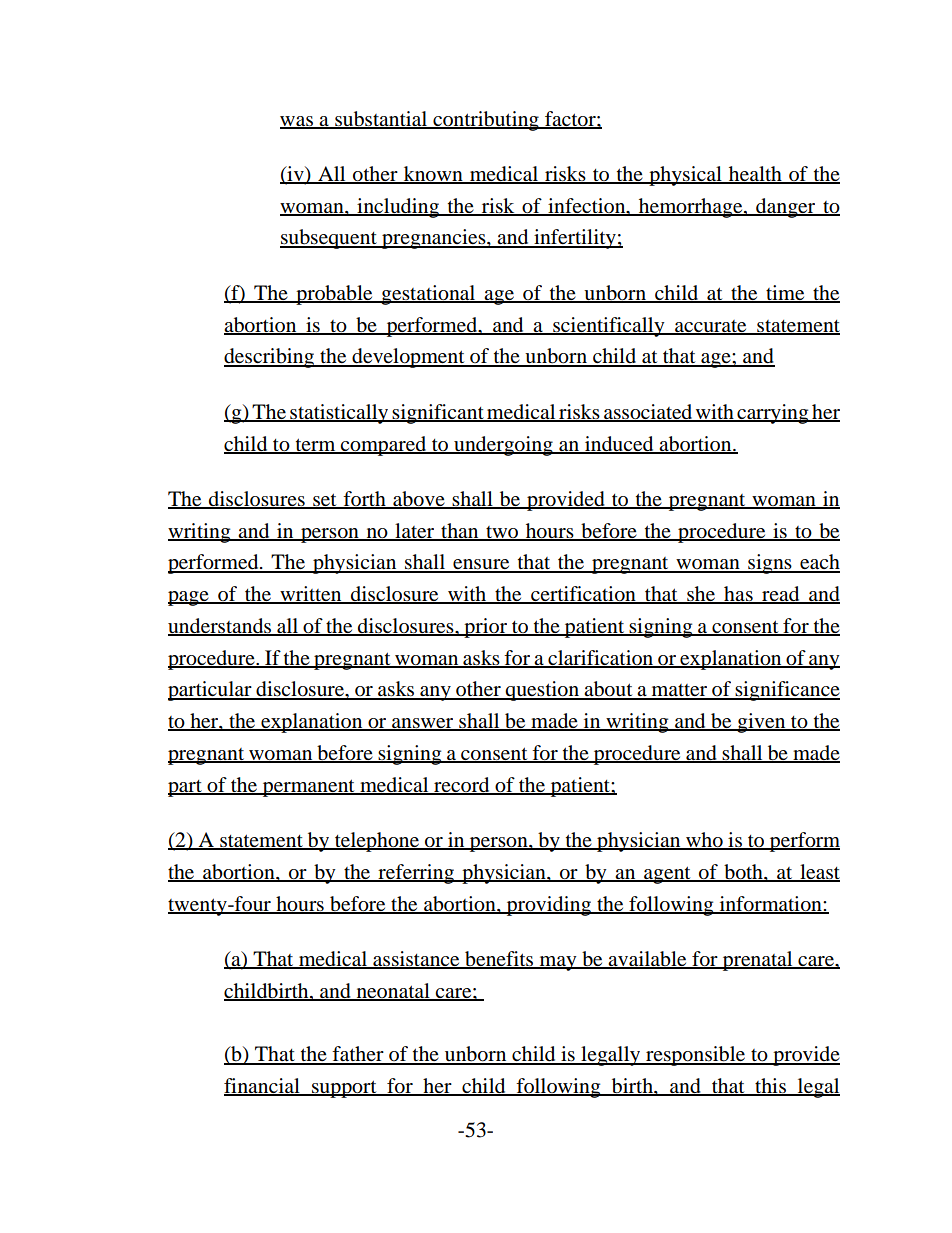 The image size is (952, 1233). Describe the element at coordinates (499, 960) in the screenshot. I see `benefits` at that location.
